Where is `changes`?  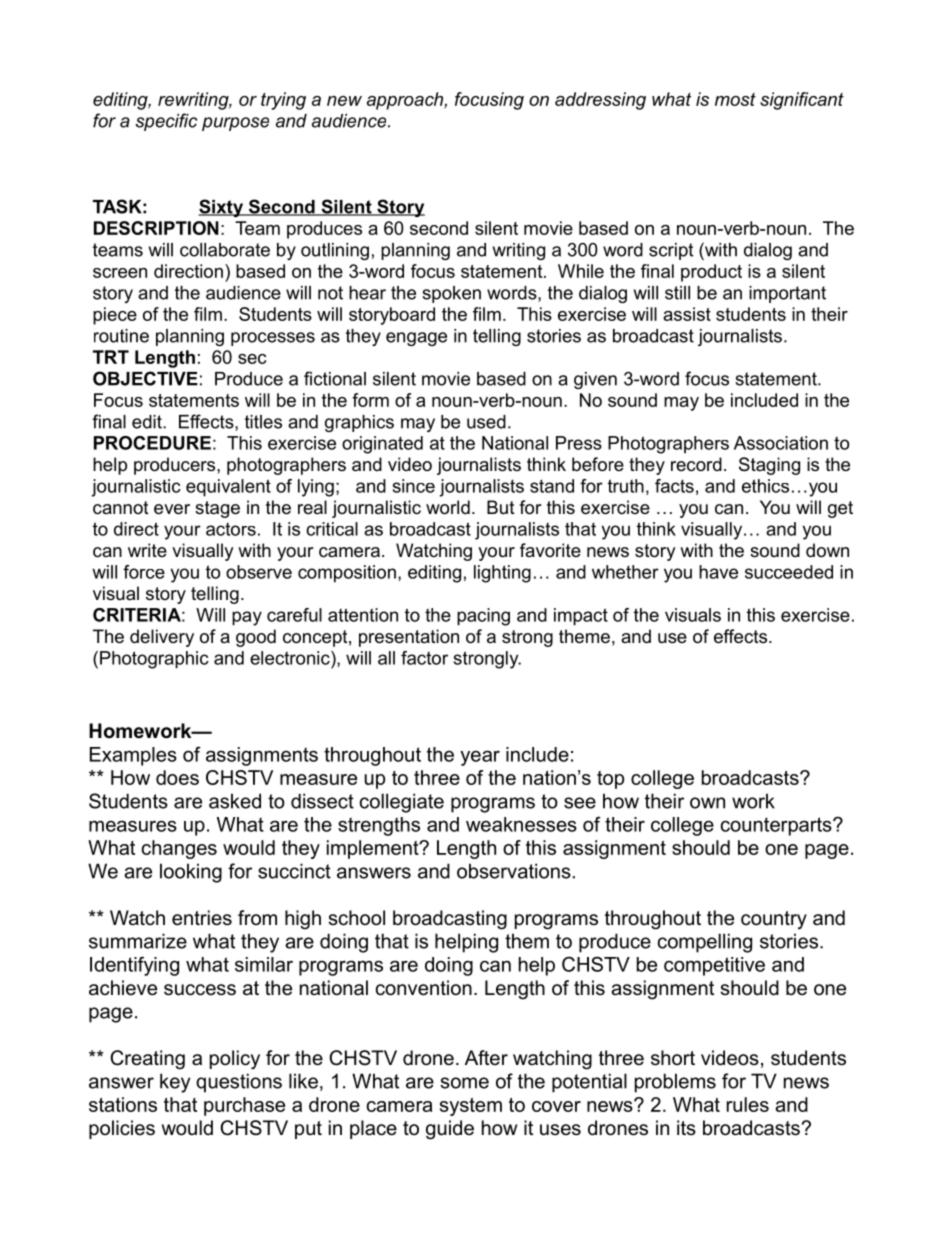 changes is located at coordinates (179, 849).
